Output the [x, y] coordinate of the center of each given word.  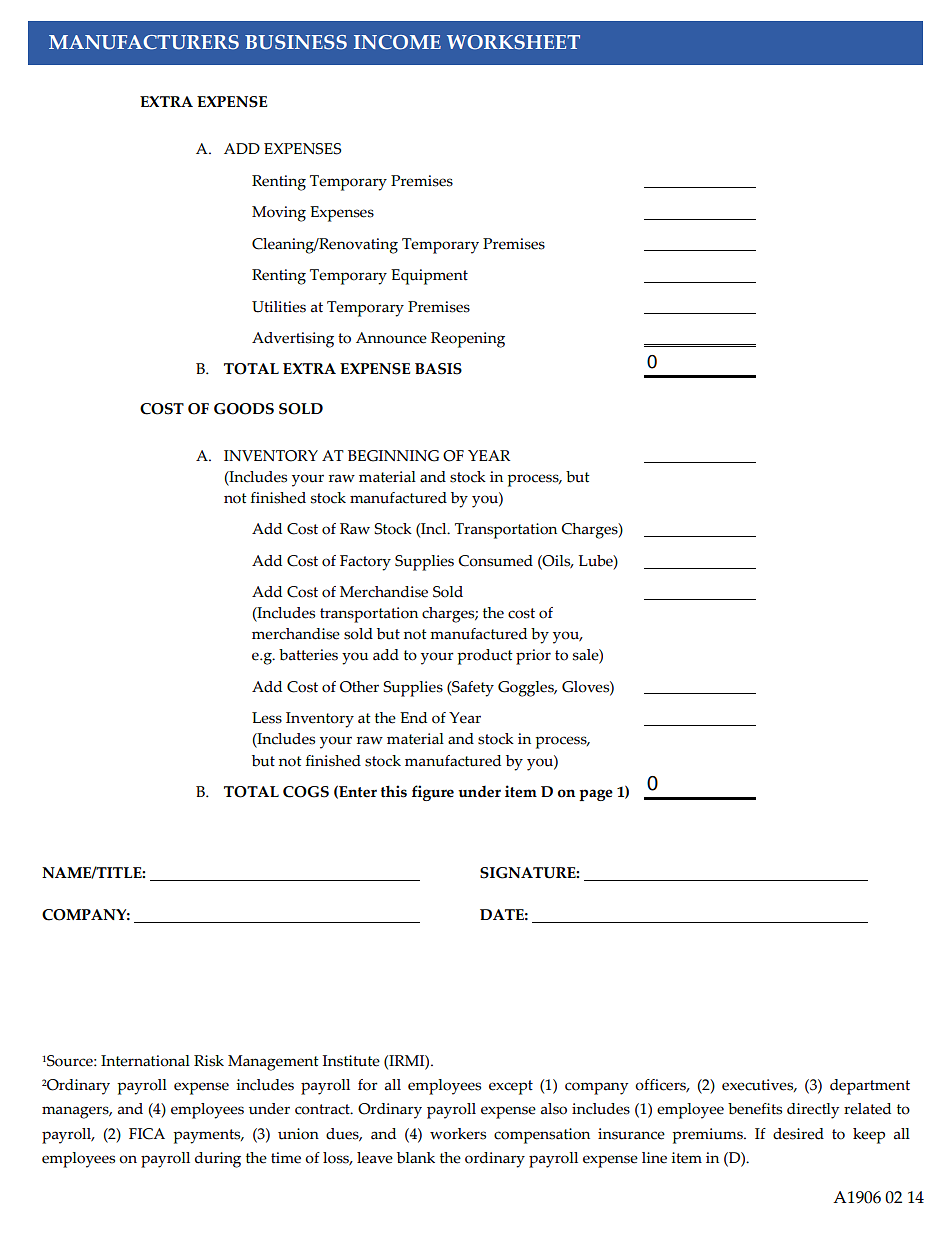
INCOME [397, 42]
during [218, 1160]
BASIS [438, 369]
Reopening [468, 340]
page [596, 795]
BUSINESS [296, 42]
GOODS [244, 409]
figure [433, 793]
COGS [306, 792]
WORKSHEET [513, 42]
